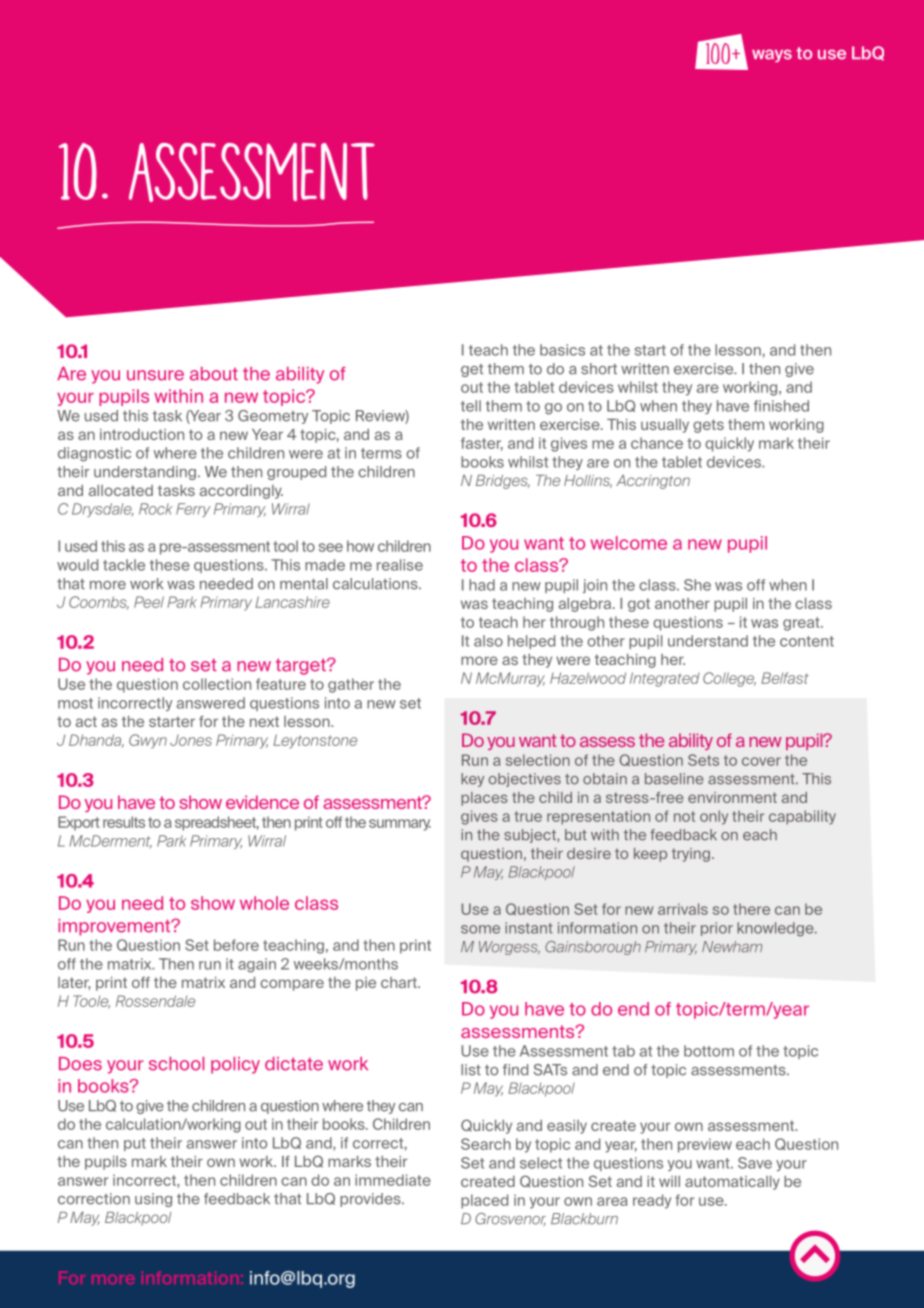 This screenshot has width=924, height=1308. Describe the element at coordinates (714, 817) in the screenshot. I see `only` at that location.
